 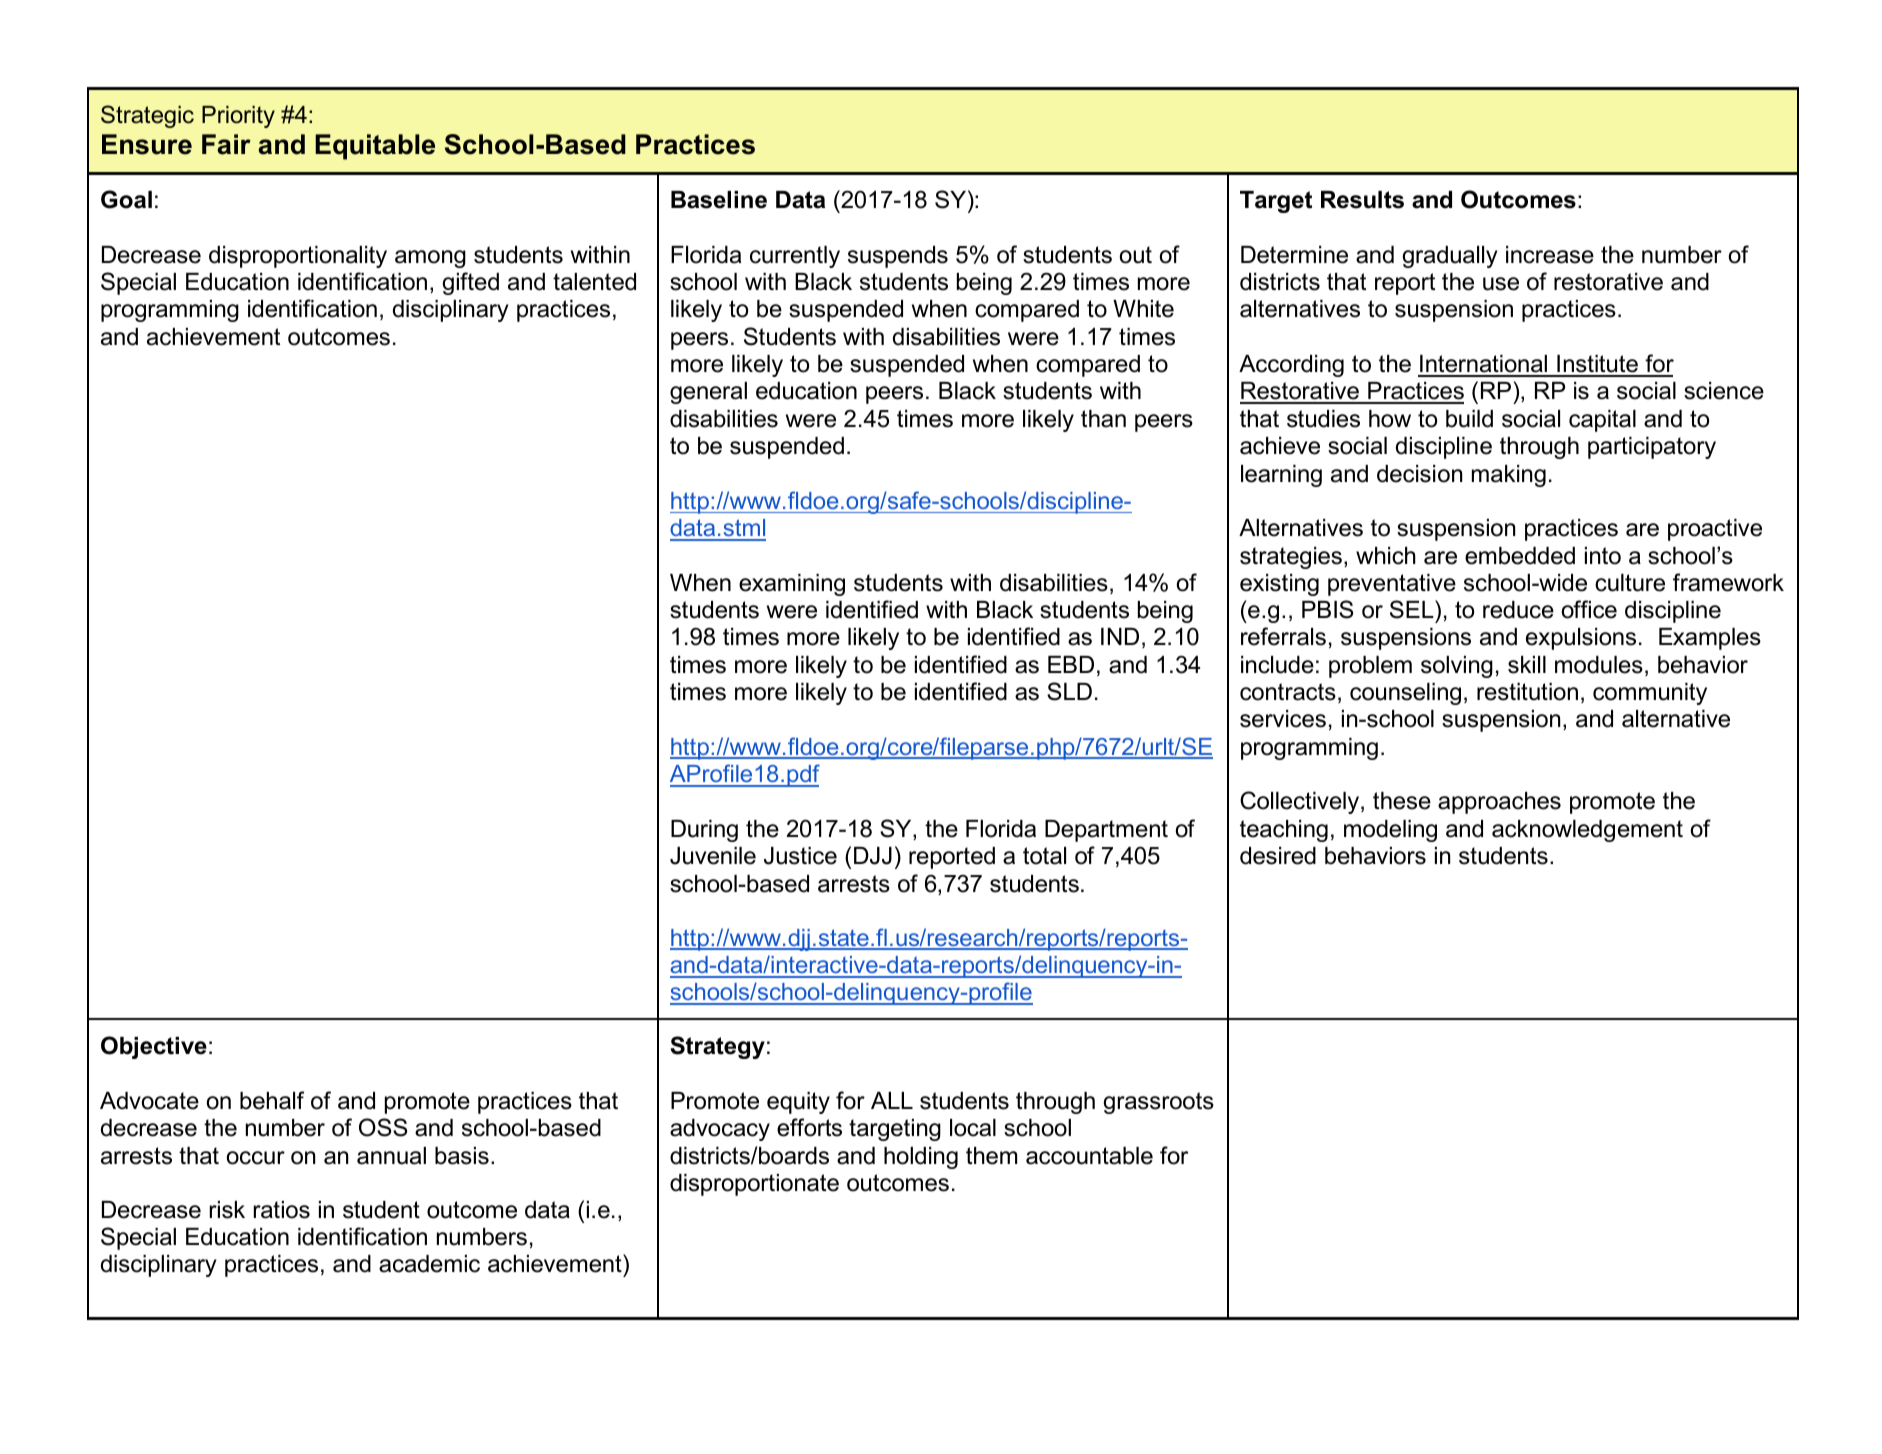 I want to click on Objective, so click(x=154, y=1047).
